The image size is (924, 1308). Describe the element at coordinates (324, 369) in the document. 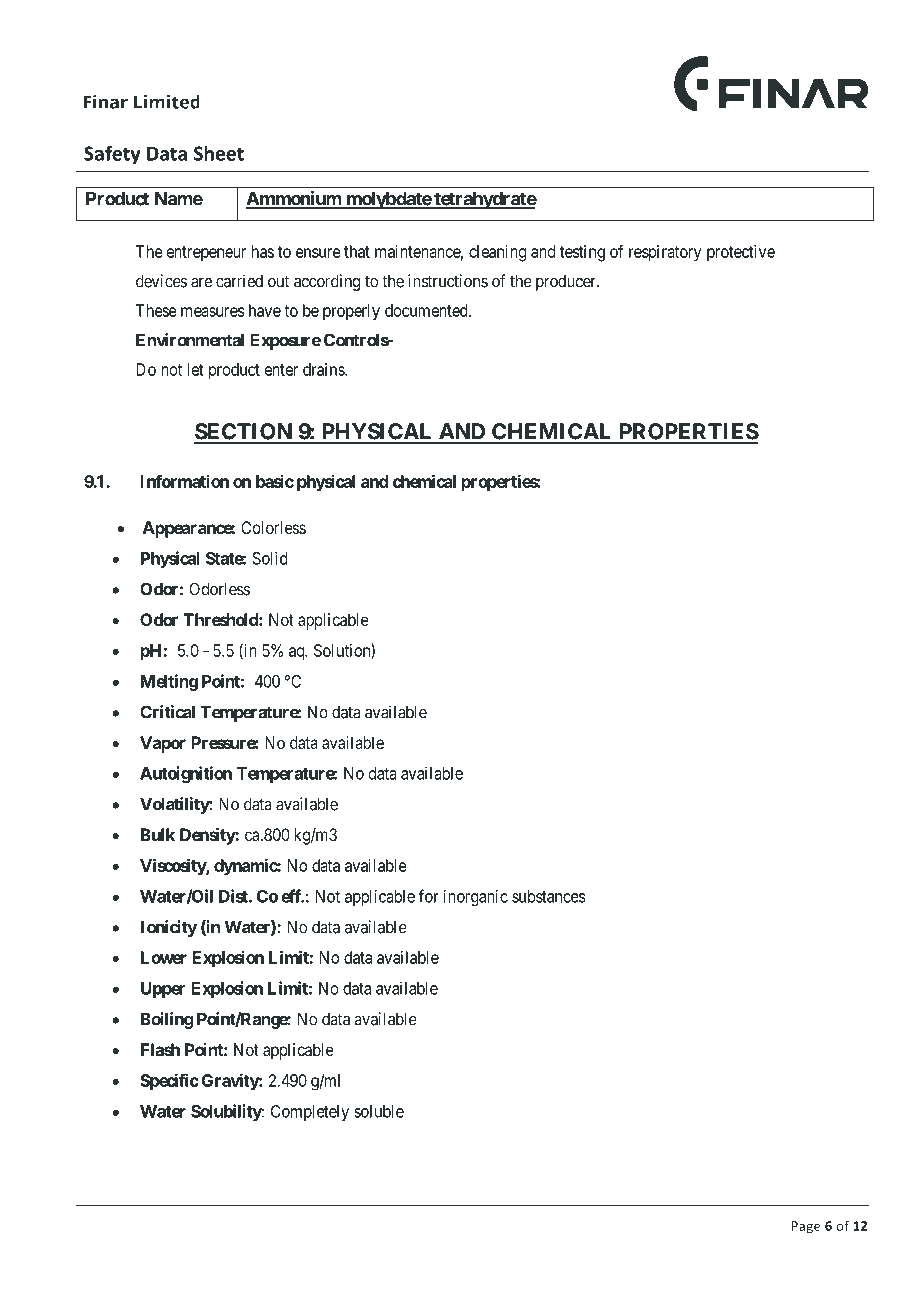

I see `drains` at that location.
